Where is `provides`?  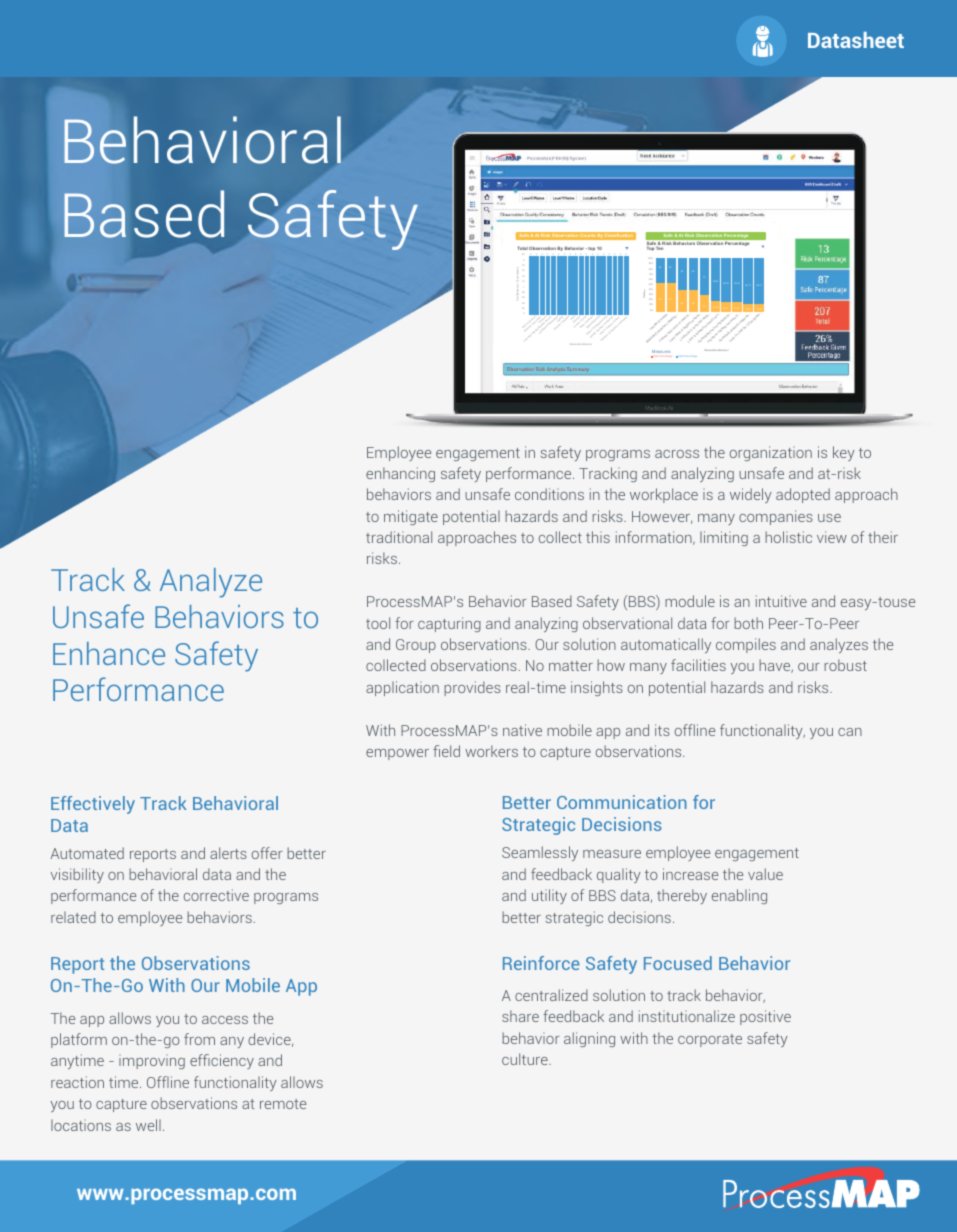 provides is located at coordinates (472, 688).
